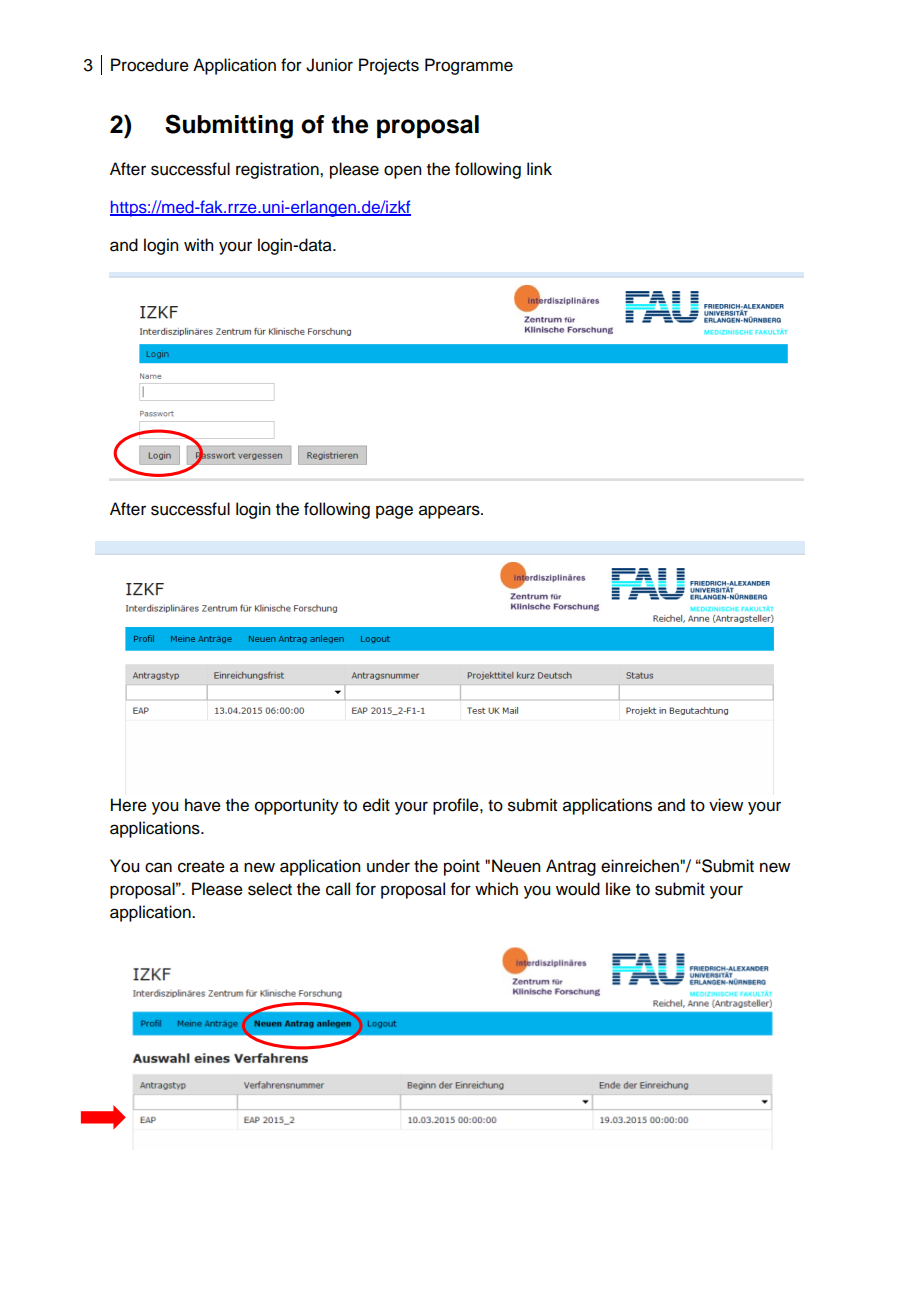  Describe the element at coordinates (450, 512) in the image. I see `appears` at that location.
